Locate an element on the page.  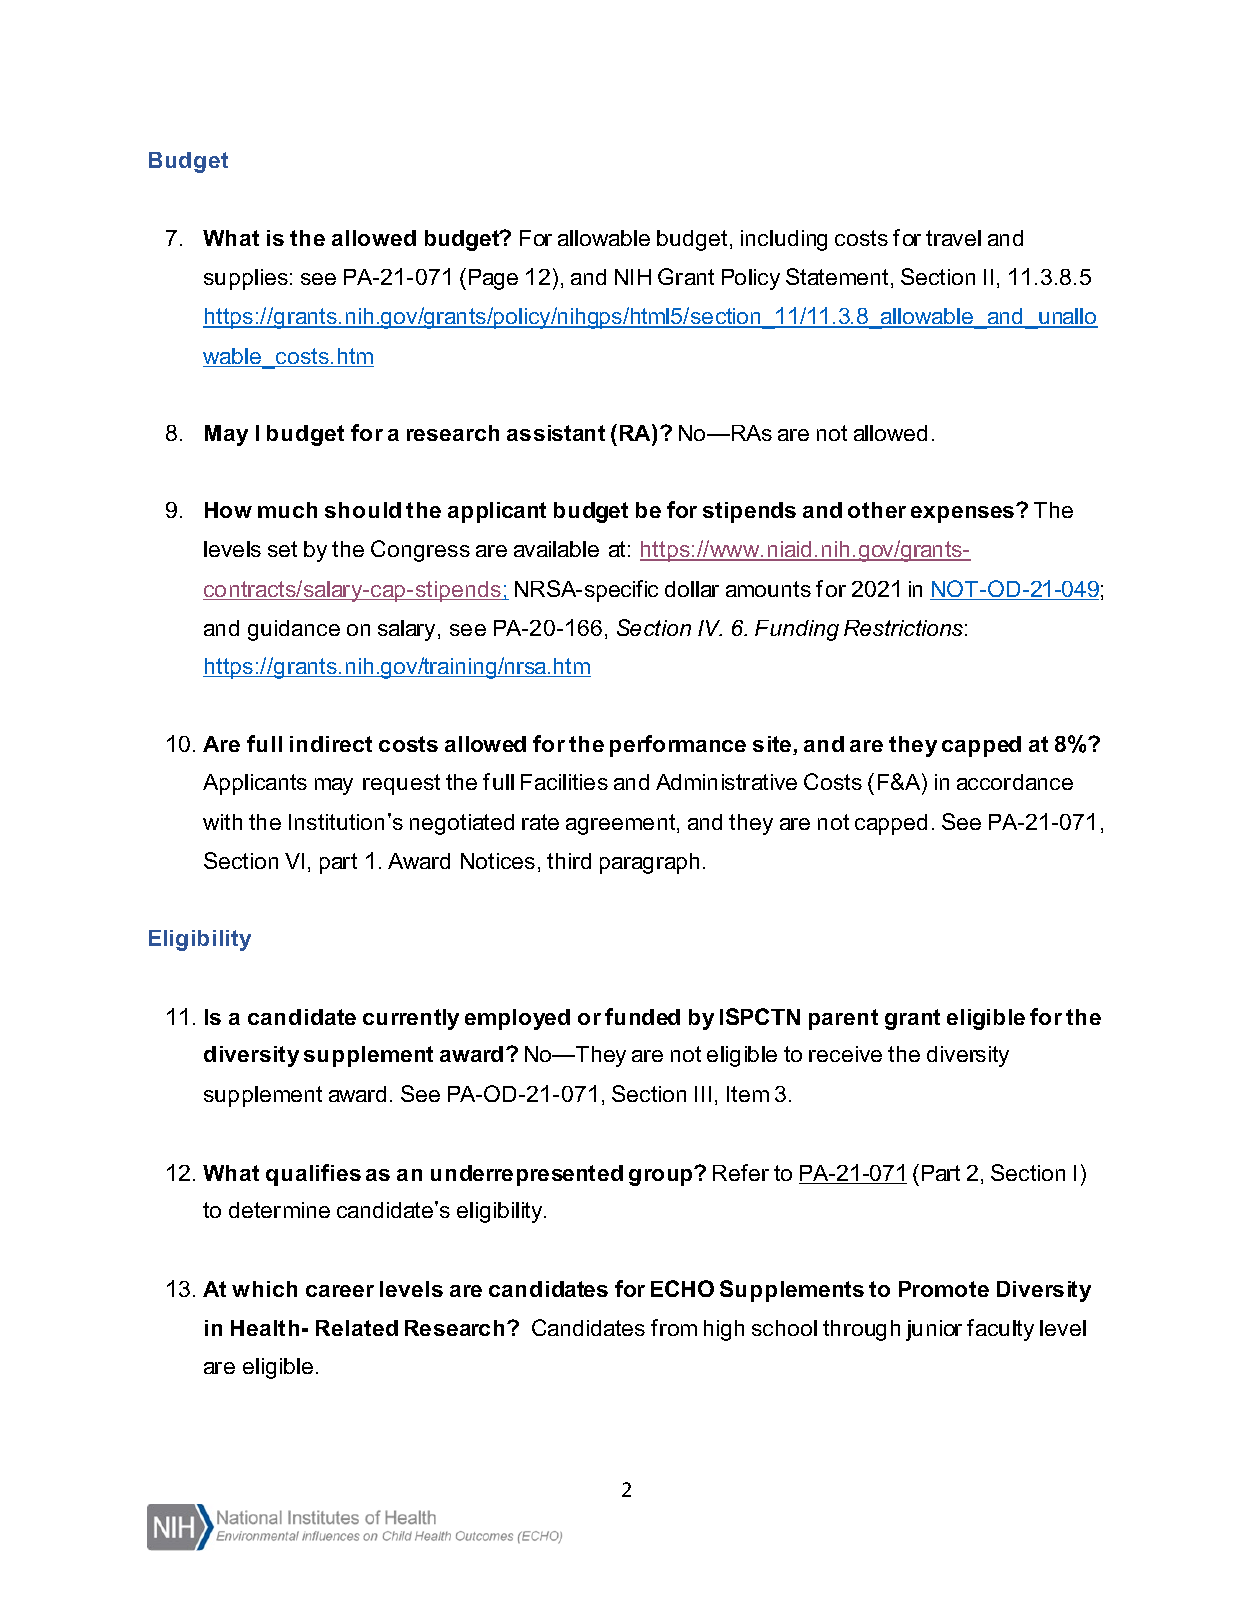
travel is located at coordinates (953, 238).
